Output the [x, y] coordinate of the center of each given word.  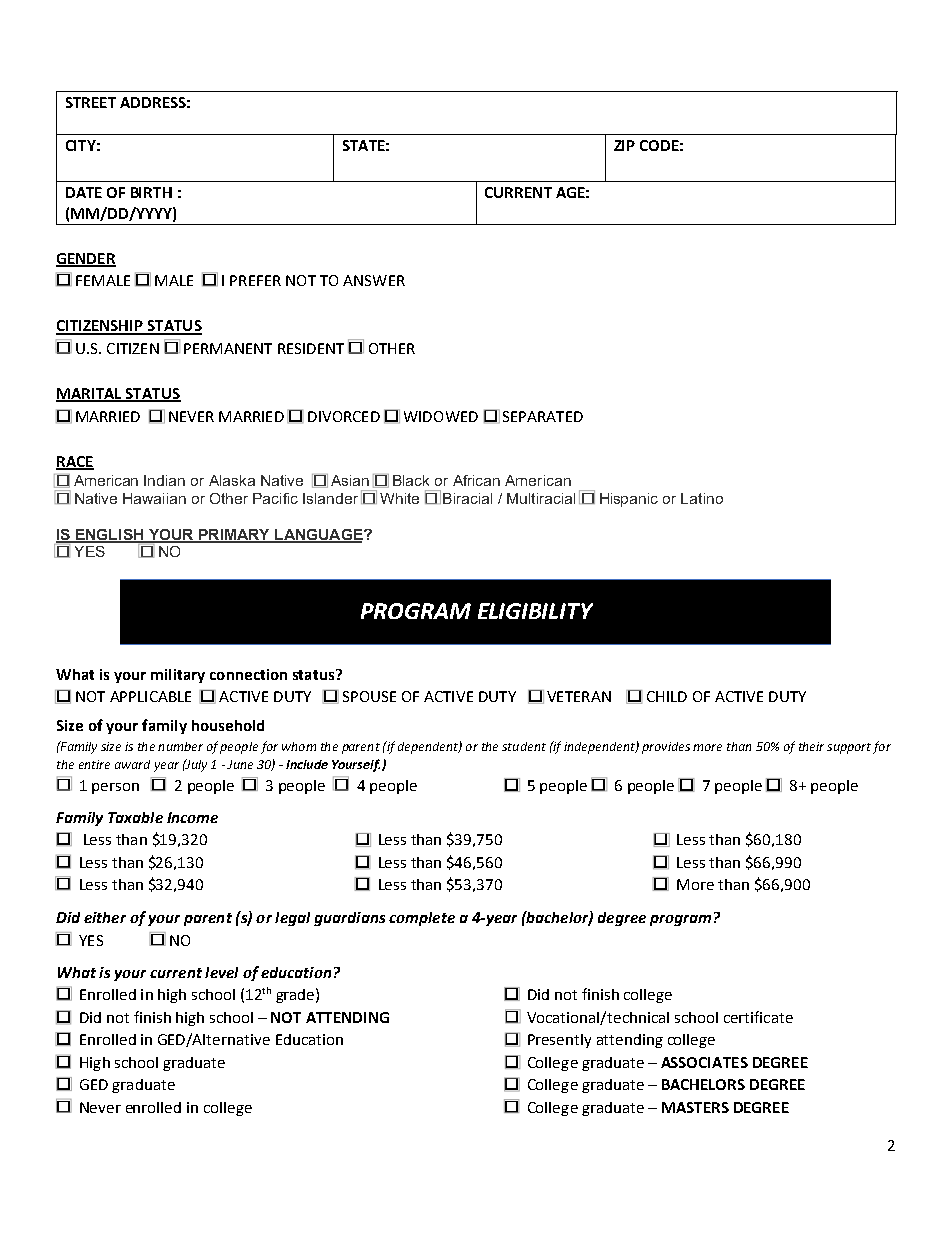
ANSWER [374, 280]
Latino [702, 498]
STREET [91, 102]
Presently [559, 1041]
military [178, 676]
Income [192, 817]
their [811, 746]
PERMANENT [228, 348]
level [221, 972]
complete [422, 919]
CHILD [667, 696]
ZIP [624, 145]
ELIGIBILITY [535, 611]
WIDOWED [441, 416]
